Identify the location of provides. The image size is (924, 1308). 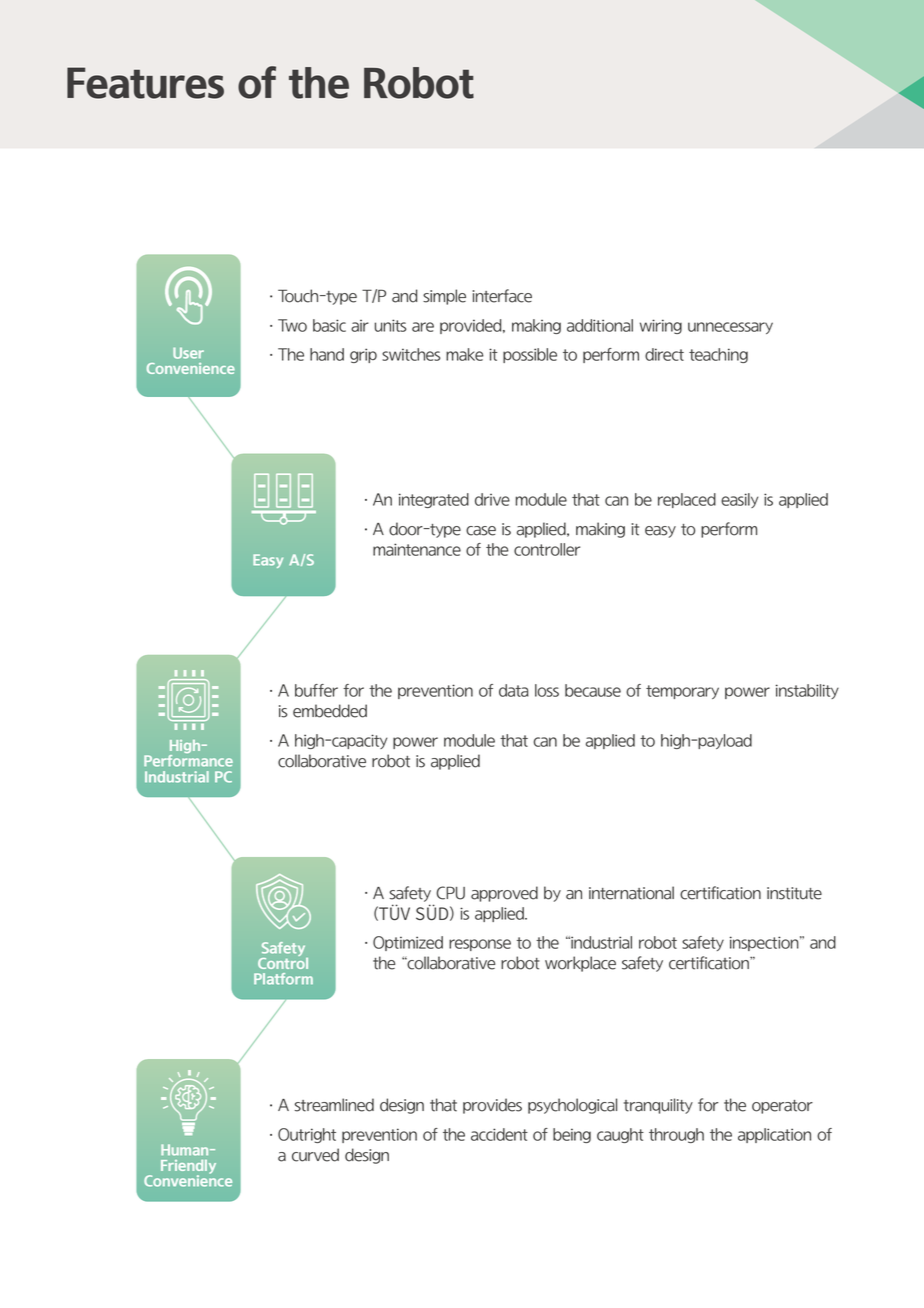
(492, 1106).
